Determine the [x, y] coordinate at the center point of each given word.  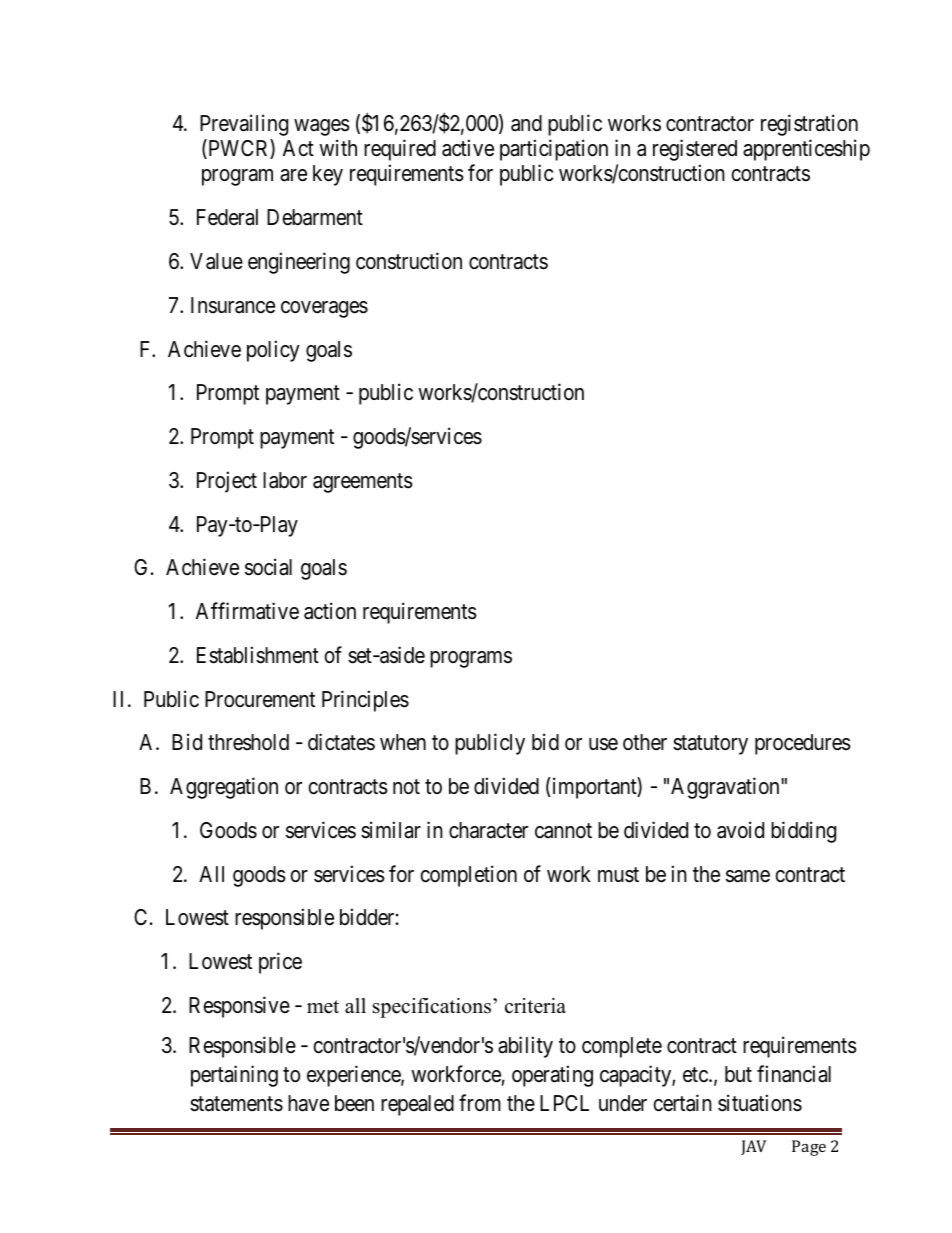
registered [695, 150]
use [603, 744]
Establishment [258, 655]
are [293, 175]
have [308, 1103]
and [526, 123]
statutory [710, 745]
